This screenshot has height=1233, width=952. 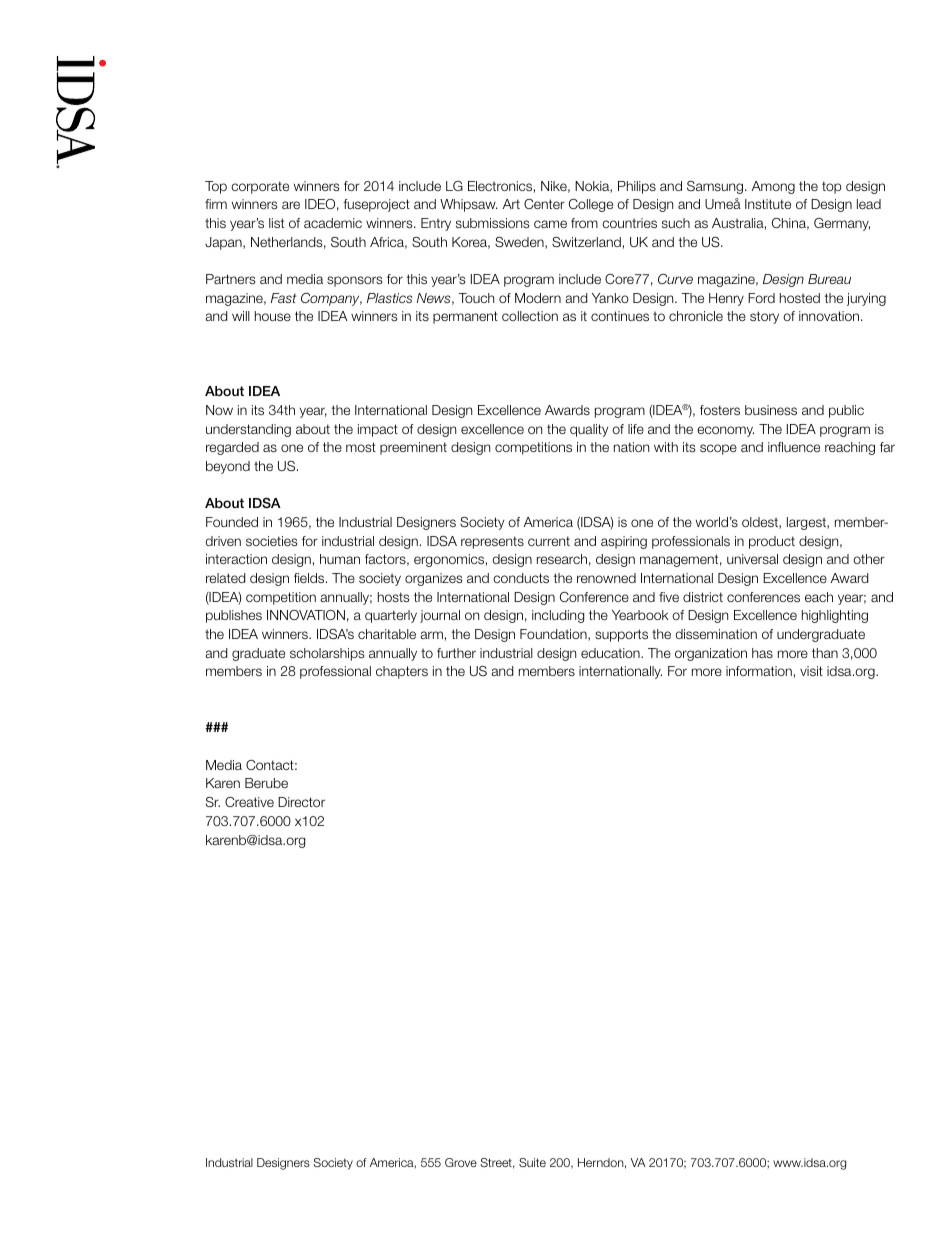 What do you see at coordinates (811, 671) in the screenshot?
I see `visit` at bounding box center [811, 671].
